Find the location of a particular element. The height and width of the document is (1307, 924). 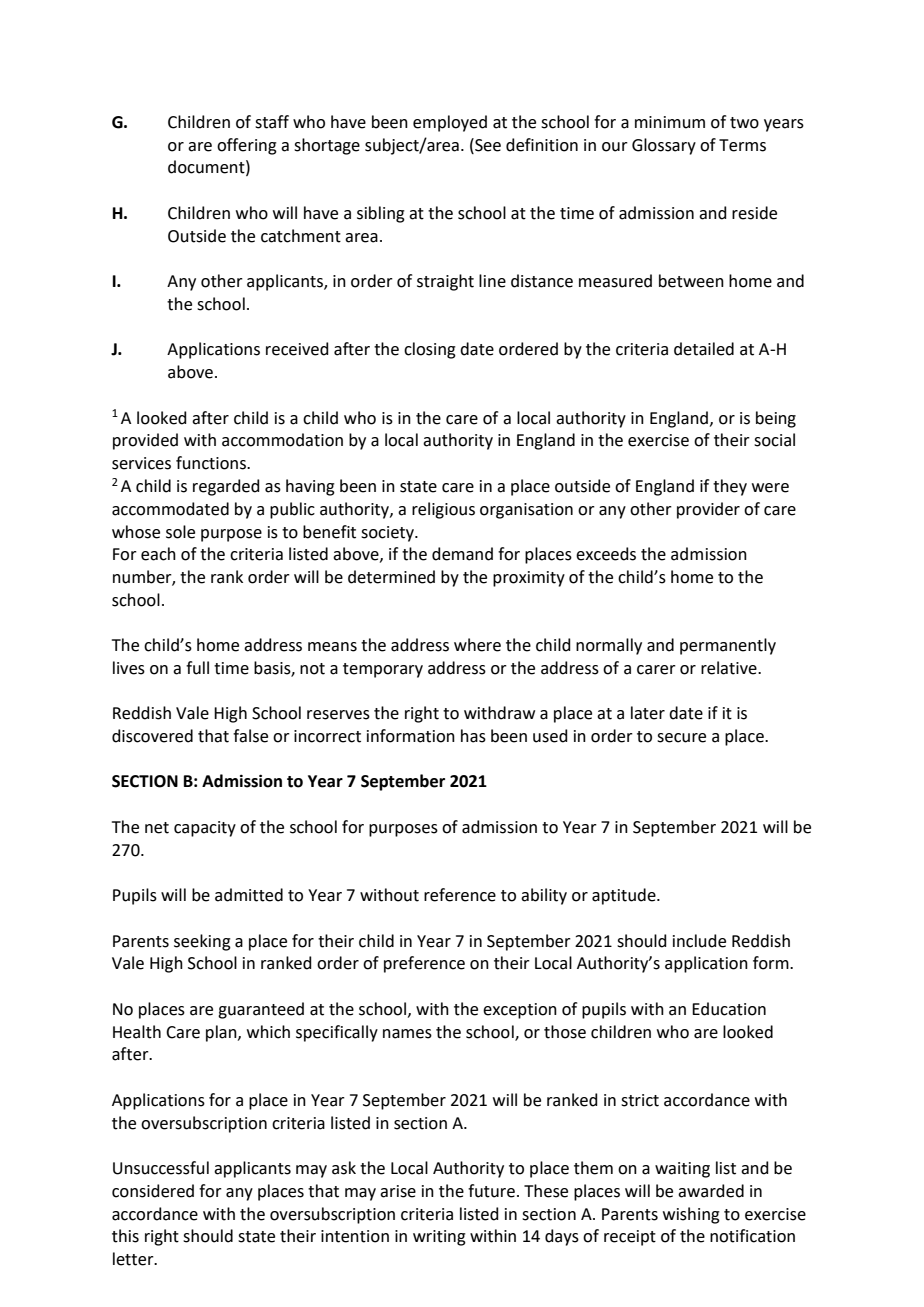

offering is located at coordinates (247, 146).
